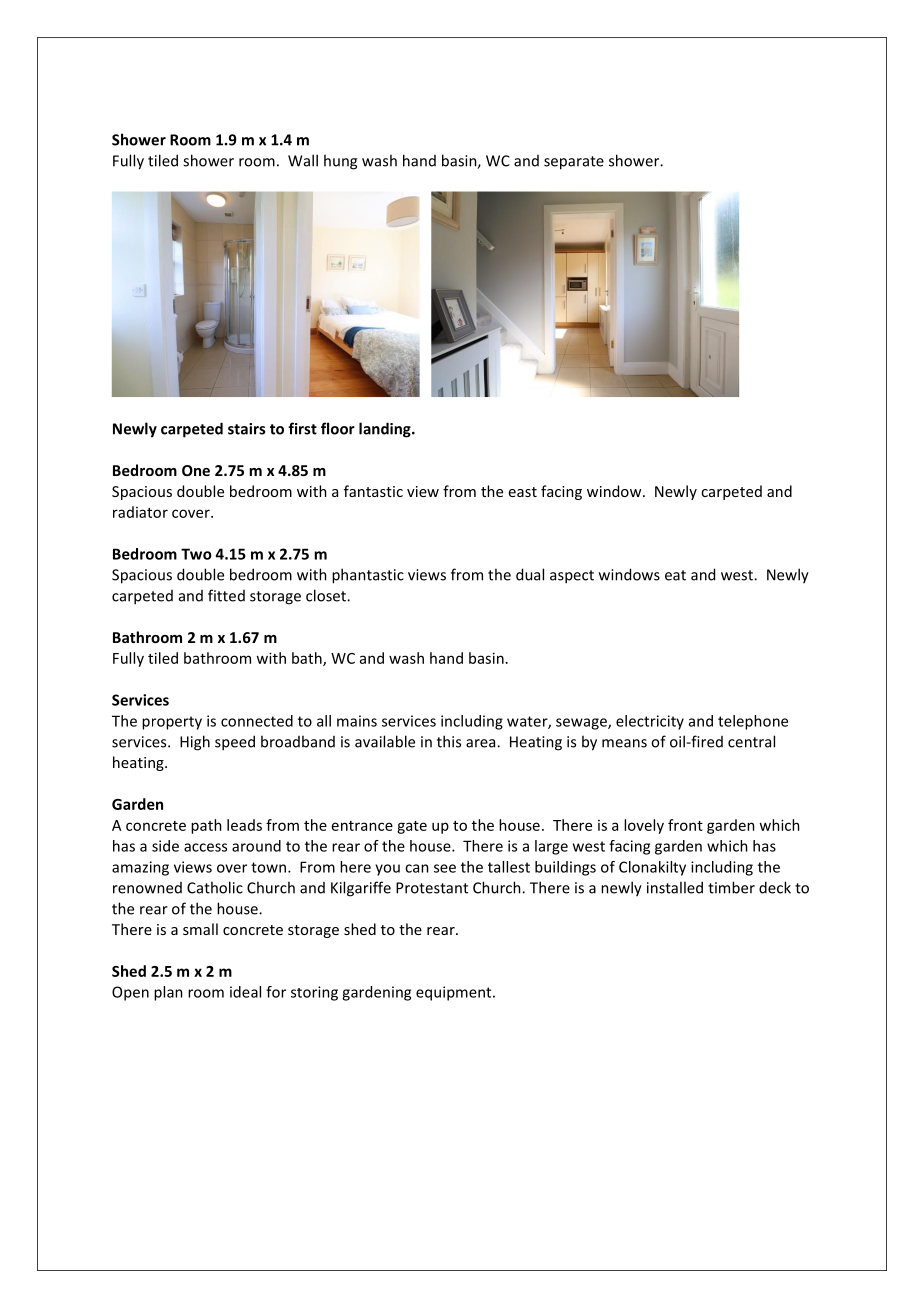  I want to click on Wall, so click(303, 160).
